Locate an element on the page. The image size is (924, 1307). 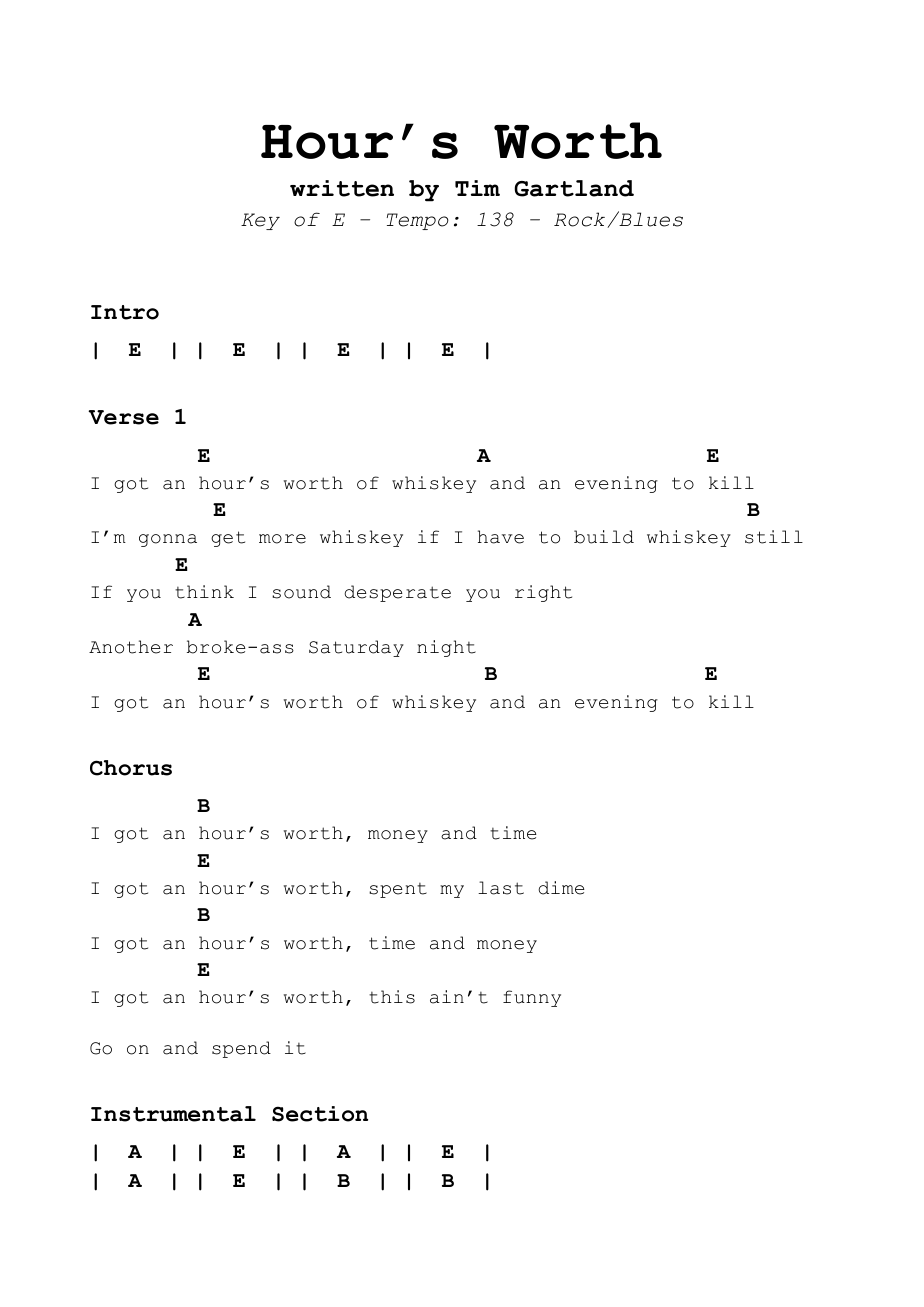
build is located at coordinates (604, 537).
